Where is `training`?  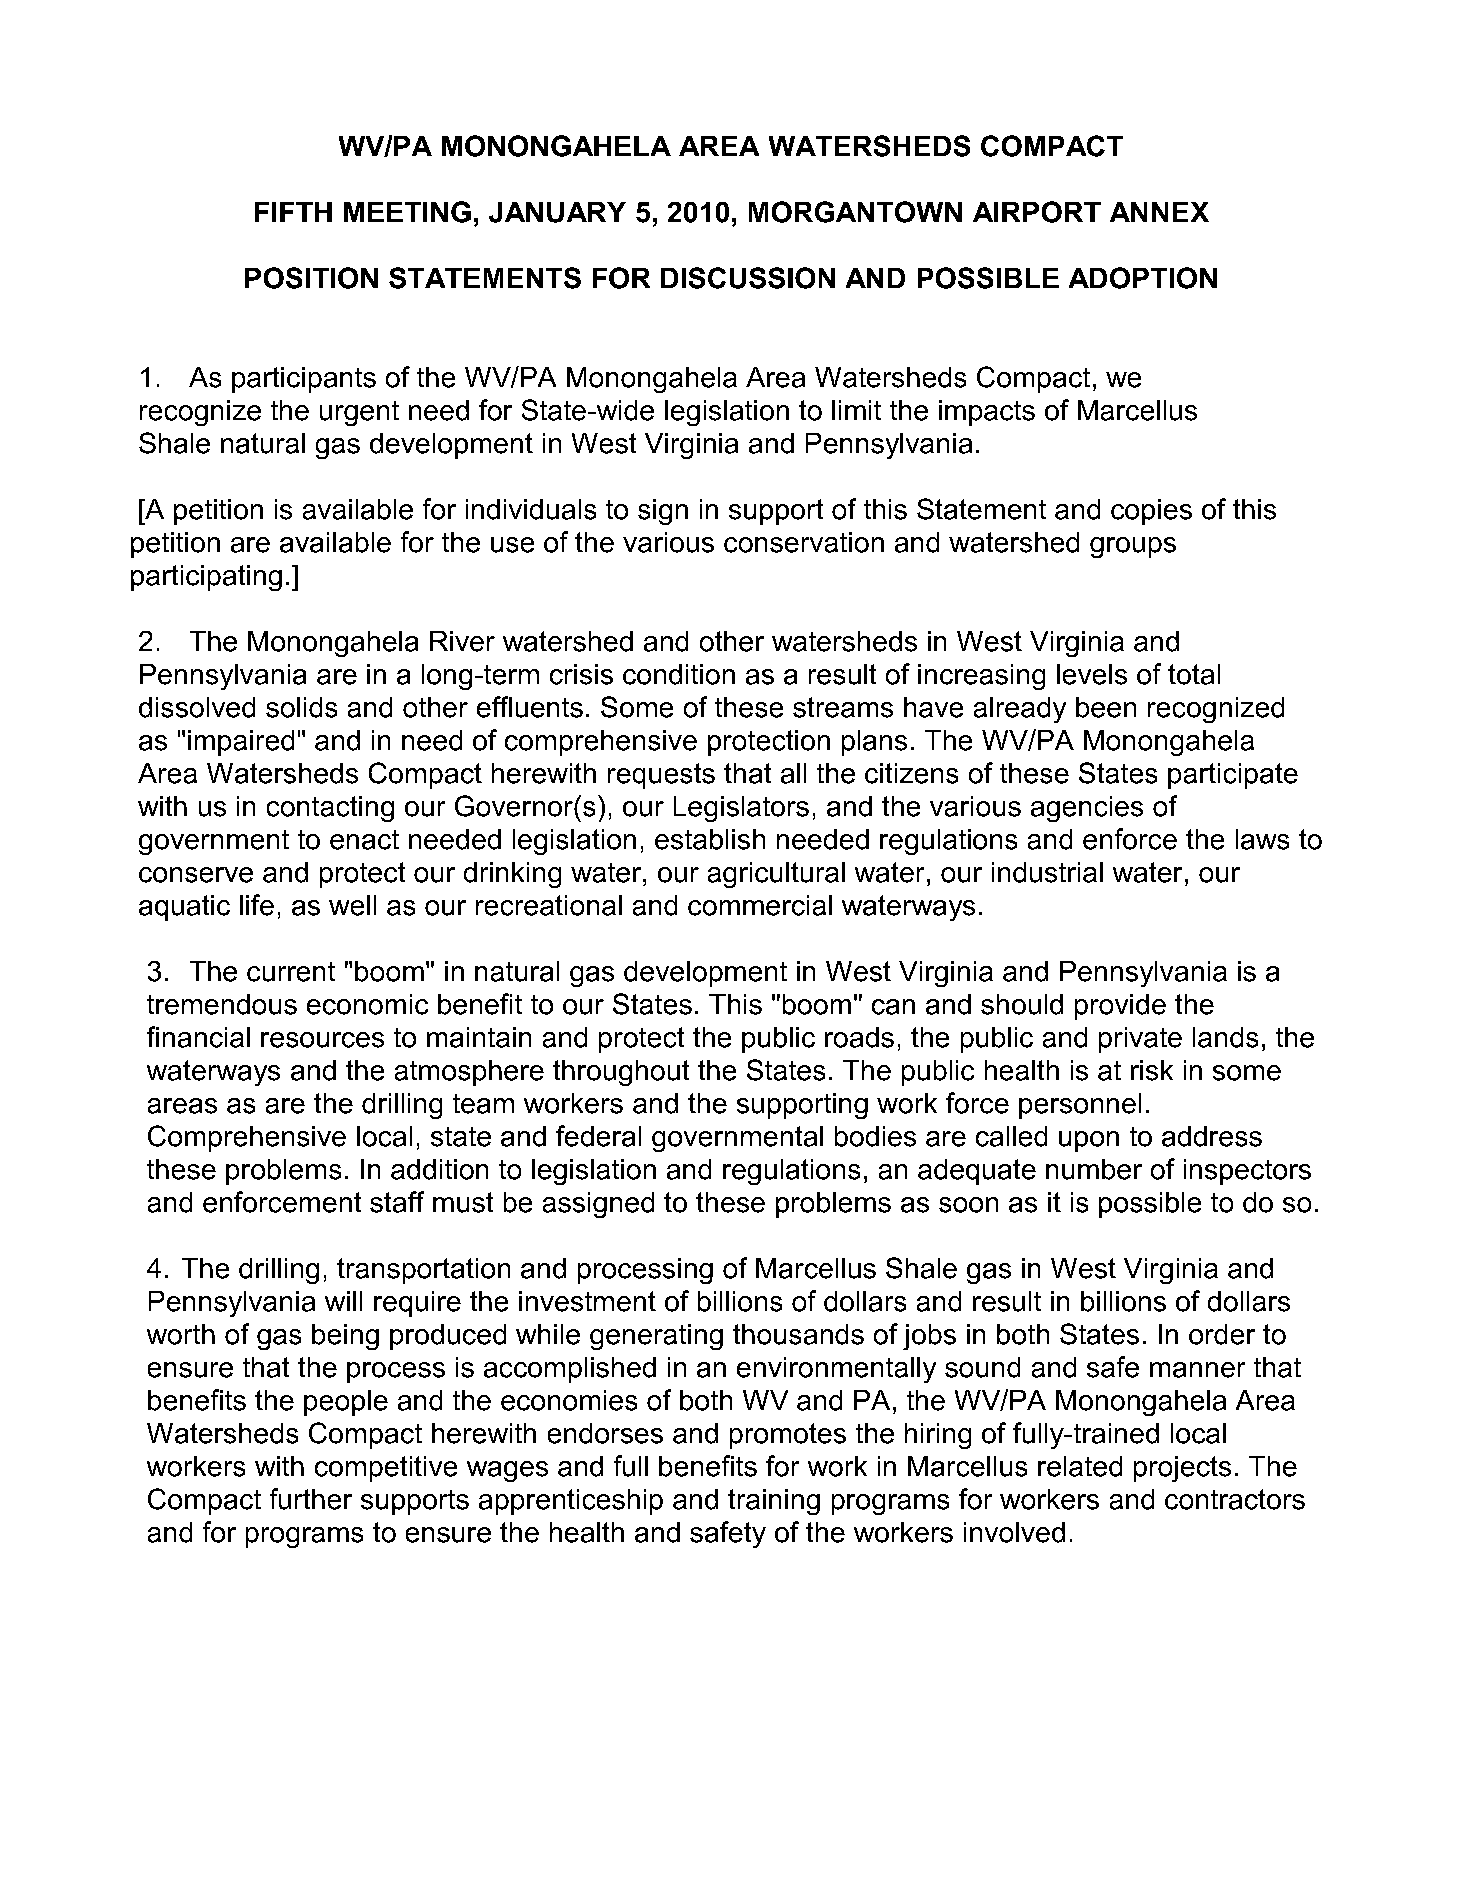 training is located at coordinates (774, 1502).
